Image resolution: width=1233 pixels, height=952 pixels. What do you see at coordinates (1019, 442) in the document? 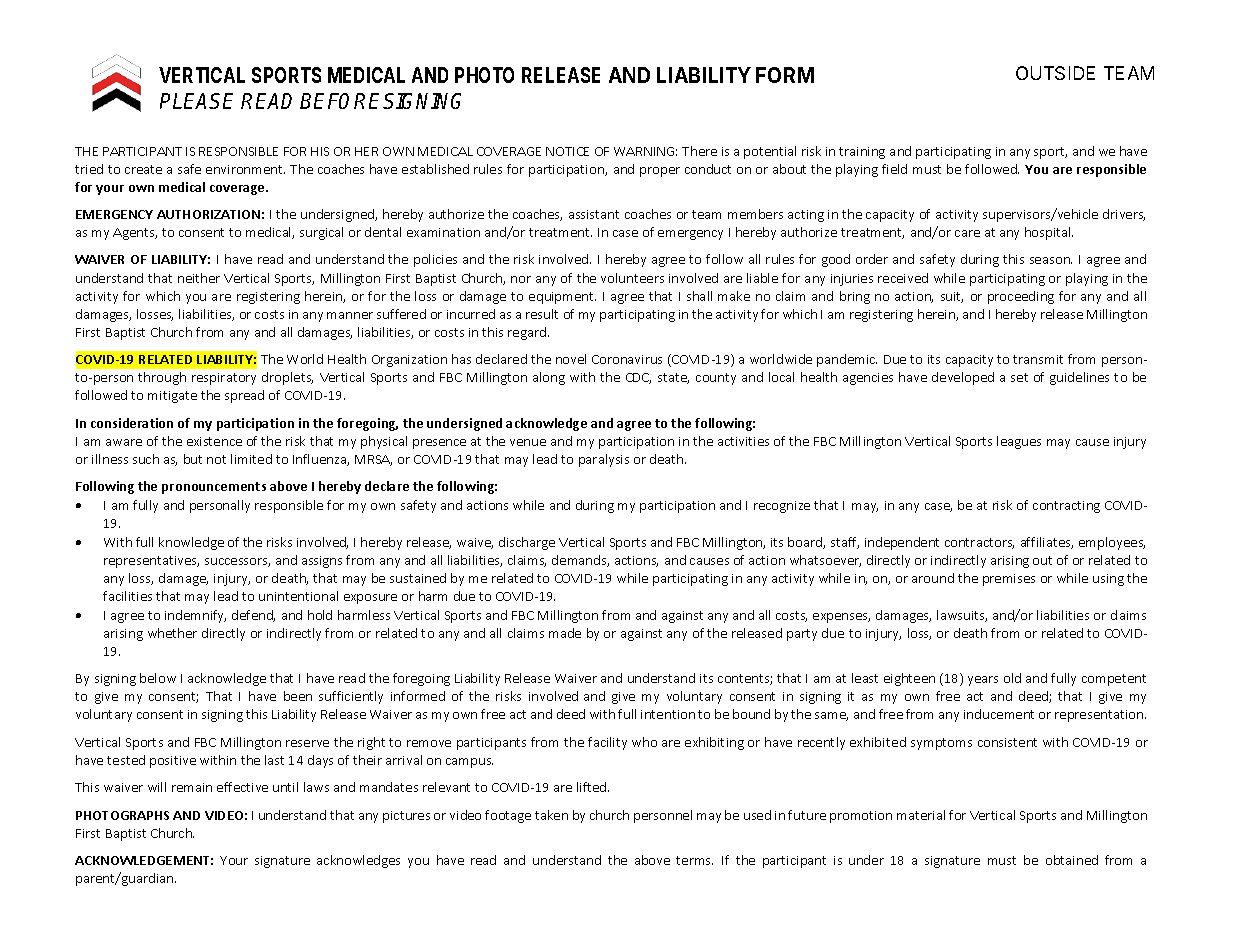
I see `leagues` at bounding box center [1019, 442].
